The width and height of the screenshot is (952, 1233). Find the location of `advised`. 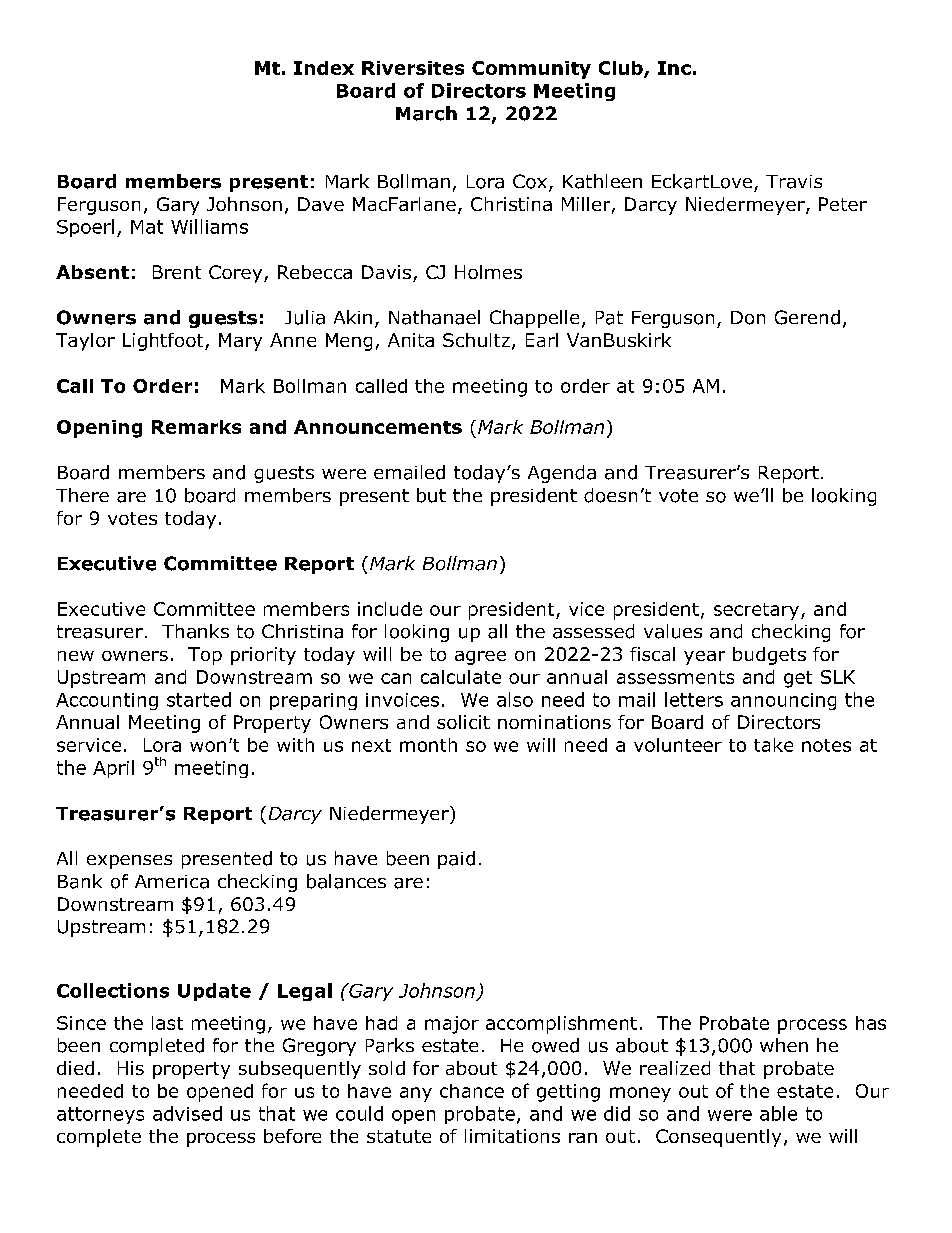

advised is located at coordinates (187, 1113).
